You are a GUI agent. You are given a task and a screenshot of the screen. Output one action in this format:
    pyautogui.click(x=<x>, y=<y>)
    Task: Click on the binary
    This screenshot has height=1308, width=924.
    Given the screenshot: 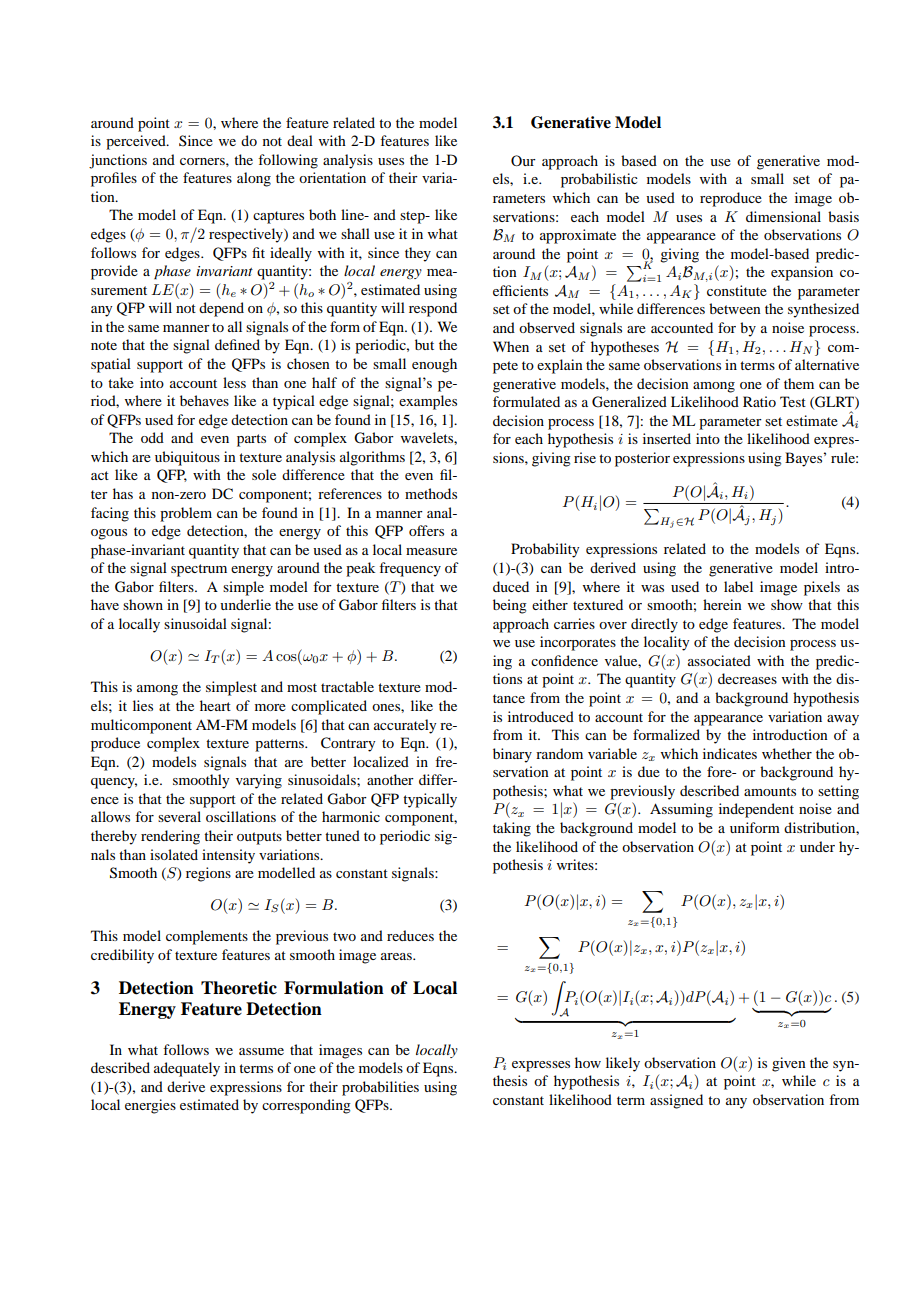 What is the action you would take?
    pyautogui.click(x=512, y=755)
